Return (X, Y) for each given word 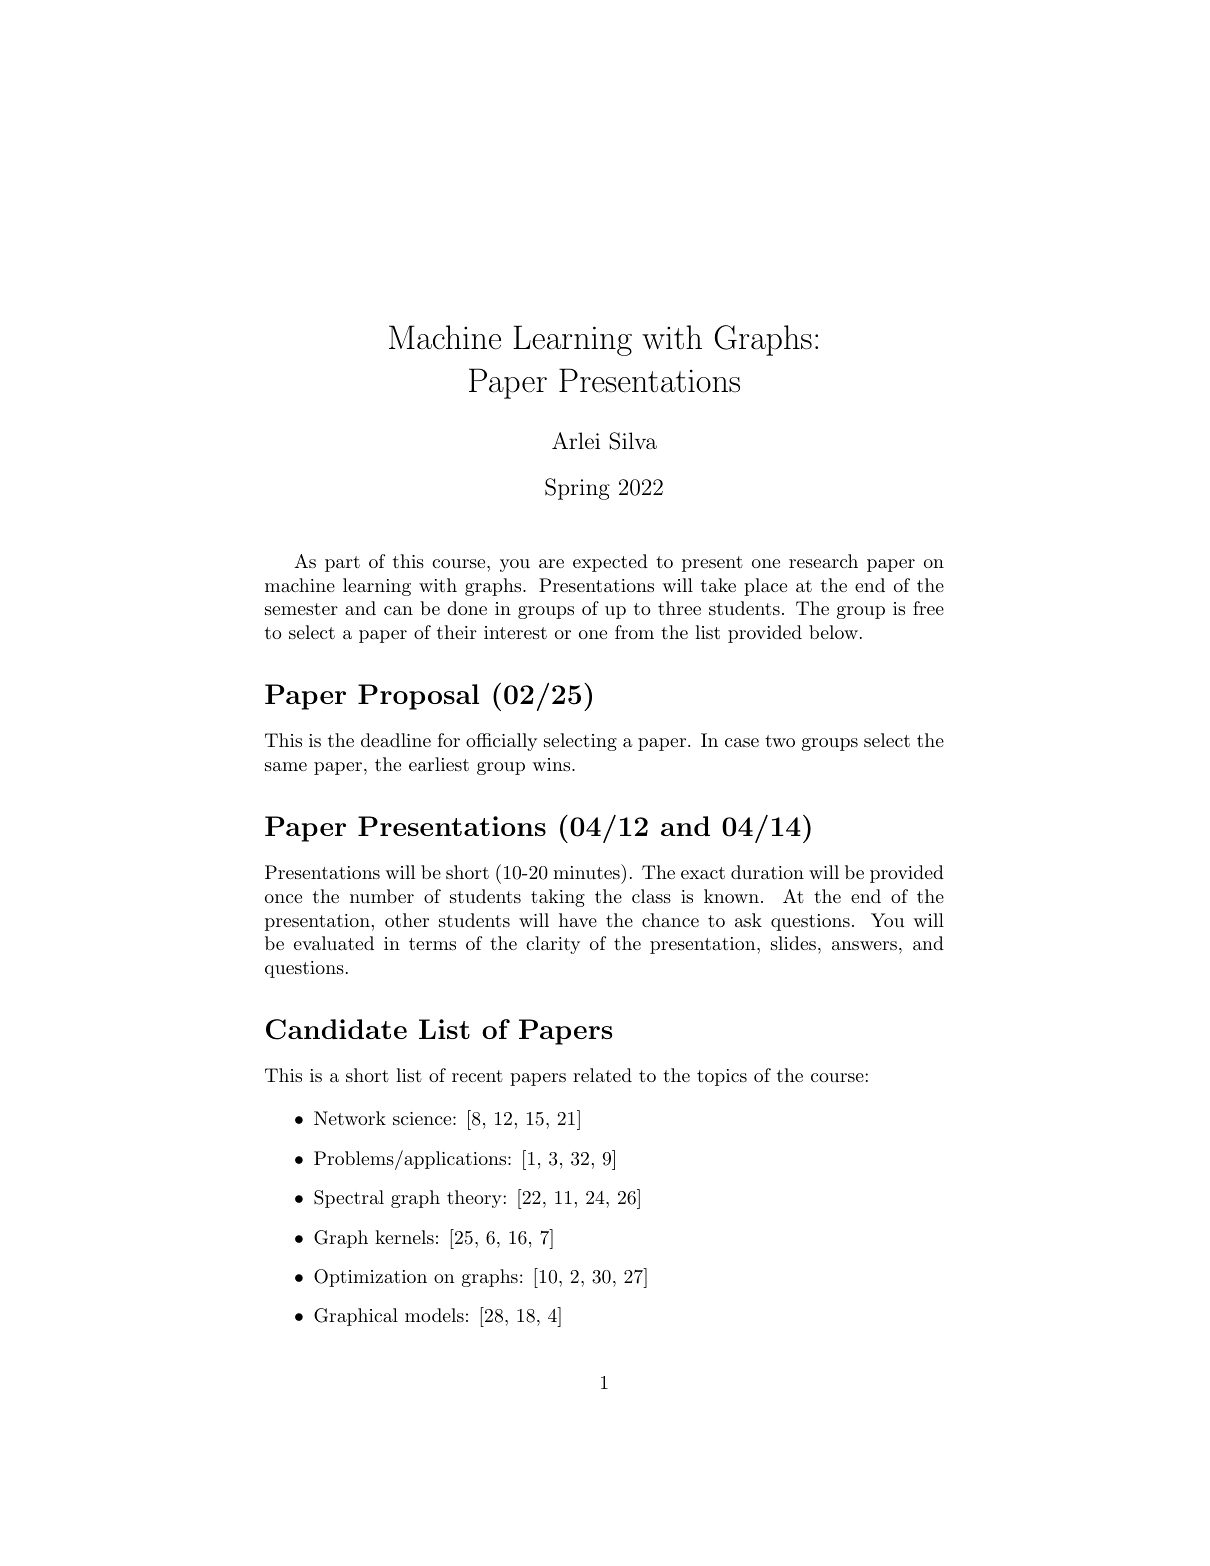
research (823, 561)
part (342, 564)
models (434, 1315)
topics (722, 1077)
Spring (577, 489)
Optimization (370, 1278)
